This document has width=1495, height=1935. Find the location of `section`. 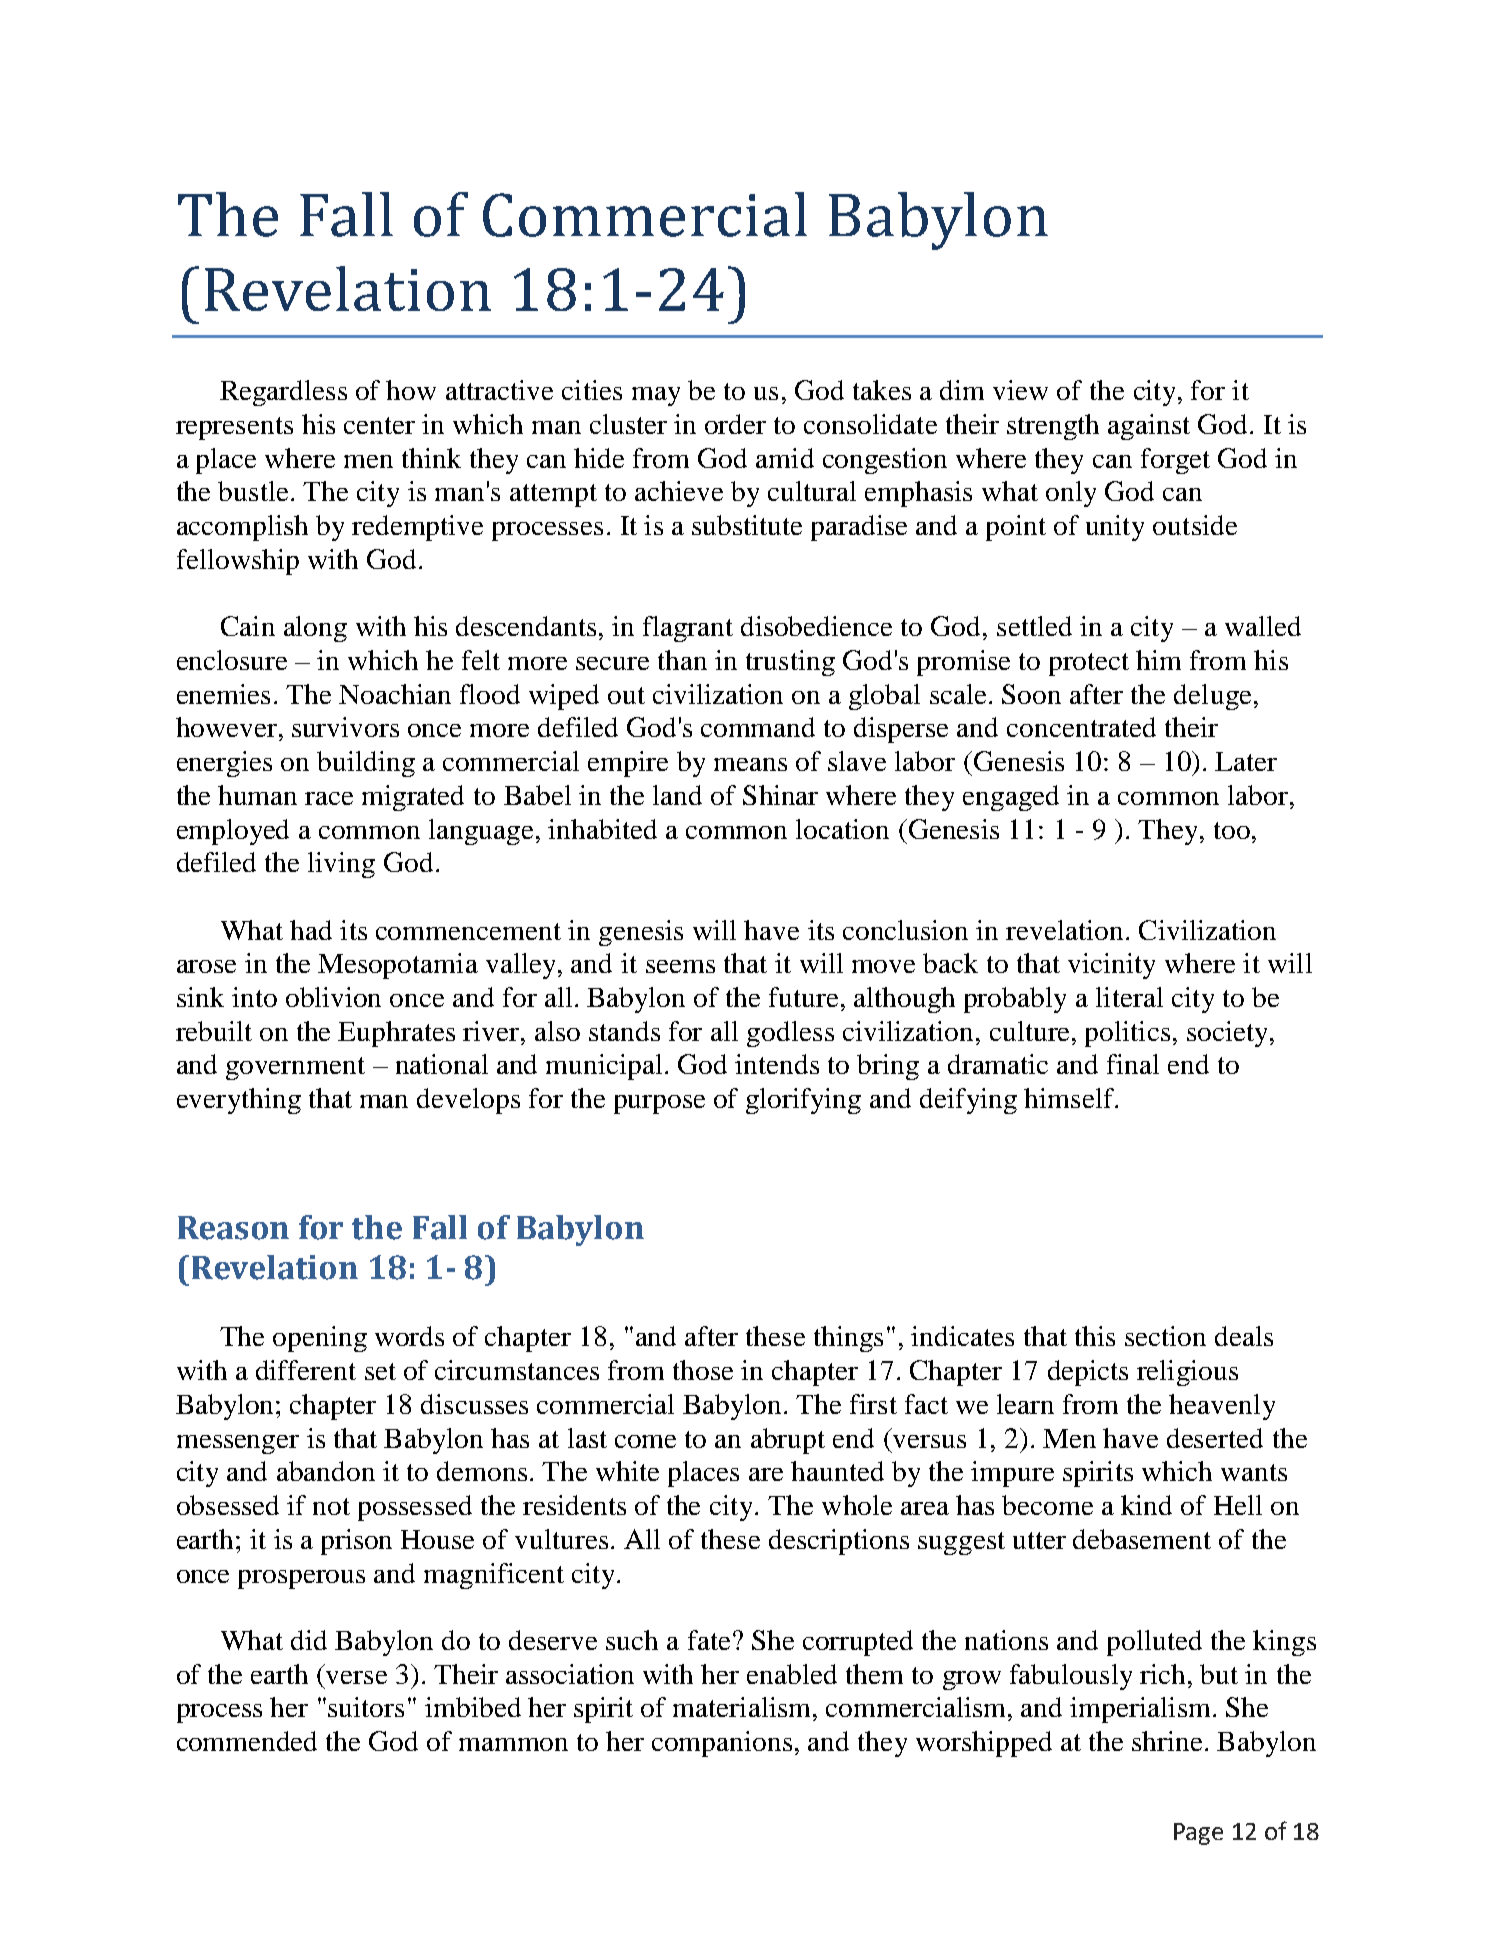

section is located at coordinates (1165, 1336).
